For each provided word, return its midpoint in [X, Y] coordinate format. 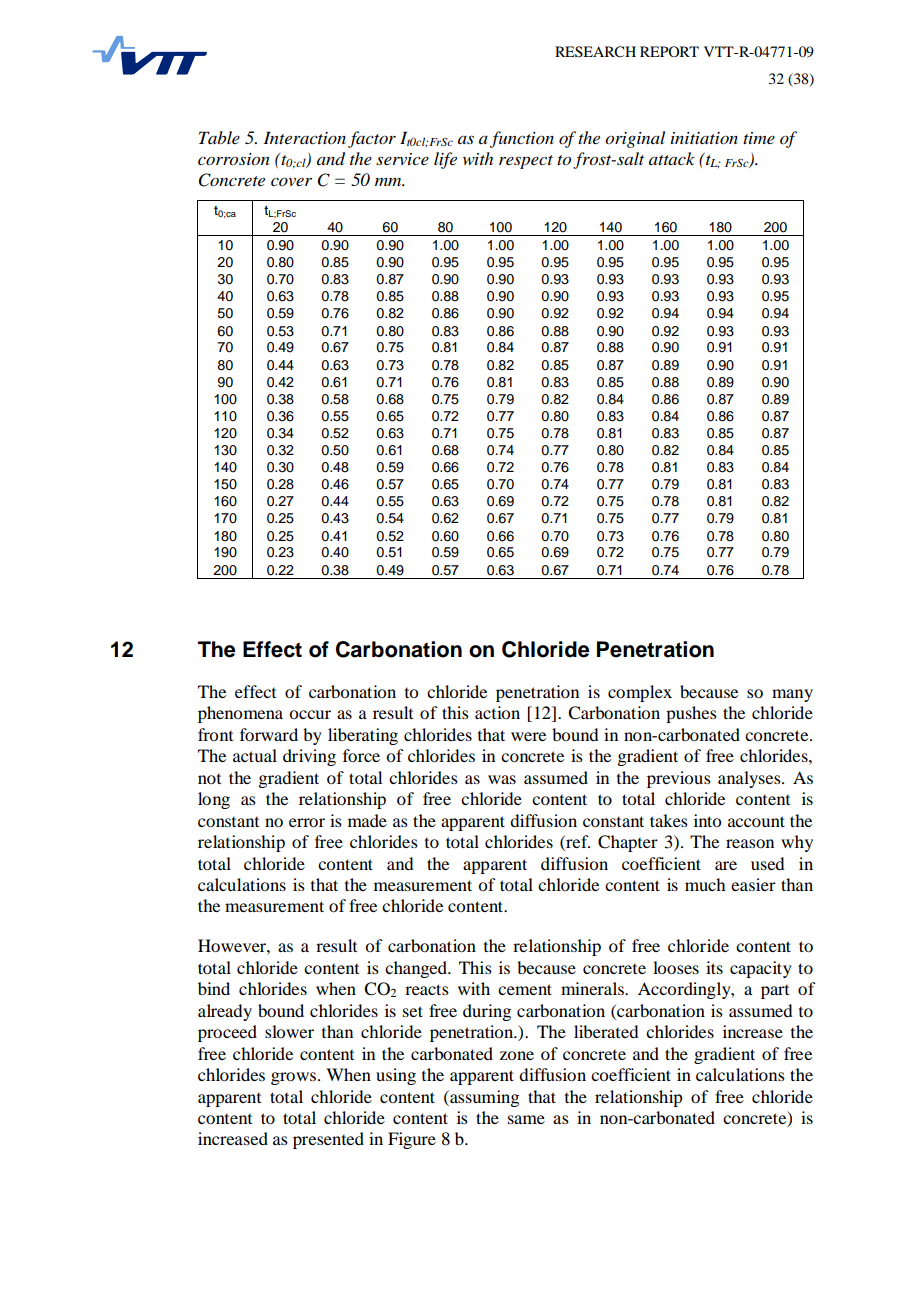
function [522, 139]
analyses [750, 779]
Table [219, 137]
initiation [704, 138]
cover [291, 181]
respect [526, 162]
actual [255, 755]
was [502, 779]
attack [672, 158]
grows [295, 1078]
